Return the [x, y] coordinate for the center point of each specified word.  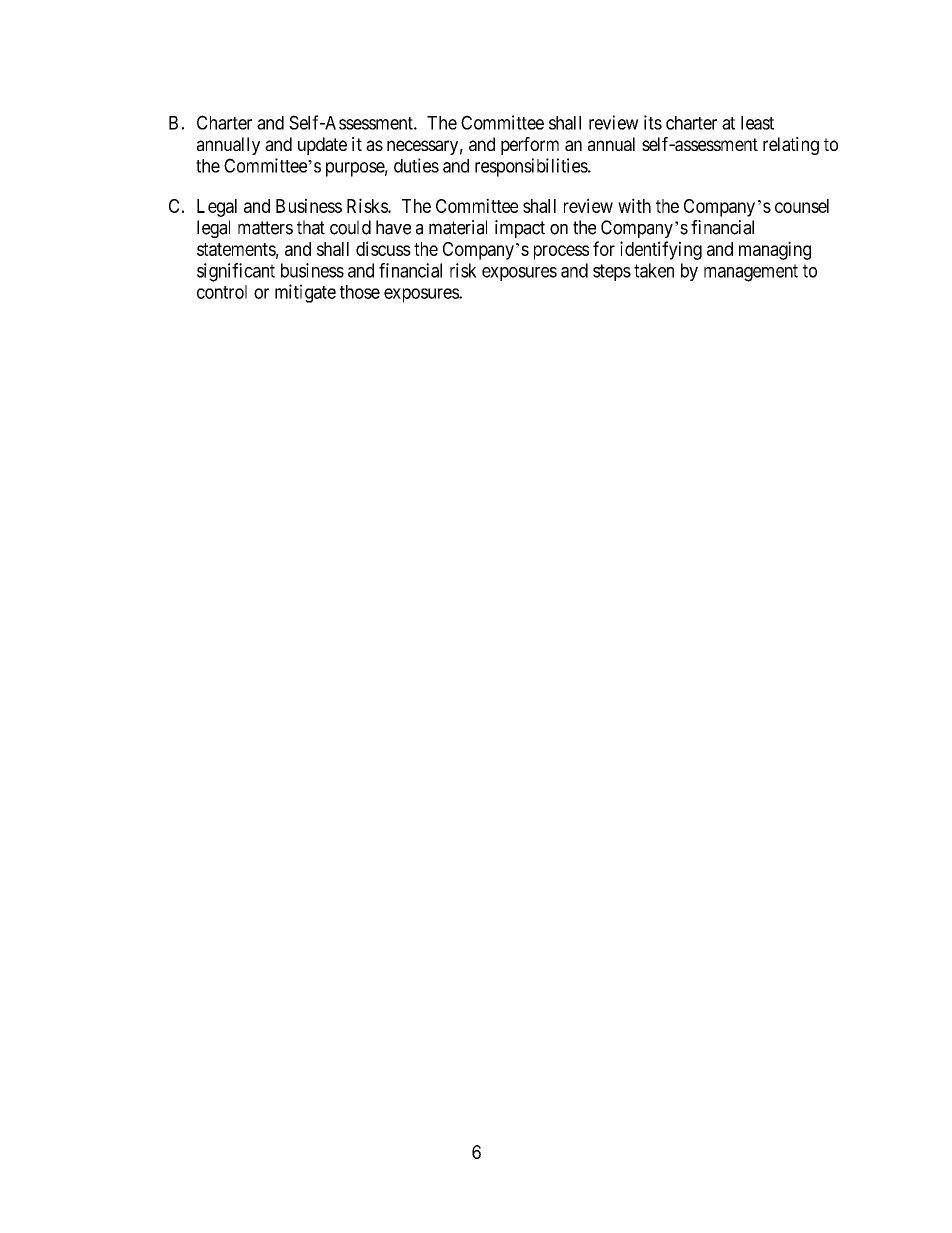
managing [775, 250]
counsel [802, 206]
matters [265, 228]
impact [520, 229]
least [757, 123]
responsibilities [532, 167]
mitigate [305, 293]
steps [612, 272]
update [322, 146]
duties [416, 165]
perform [530, 146]
